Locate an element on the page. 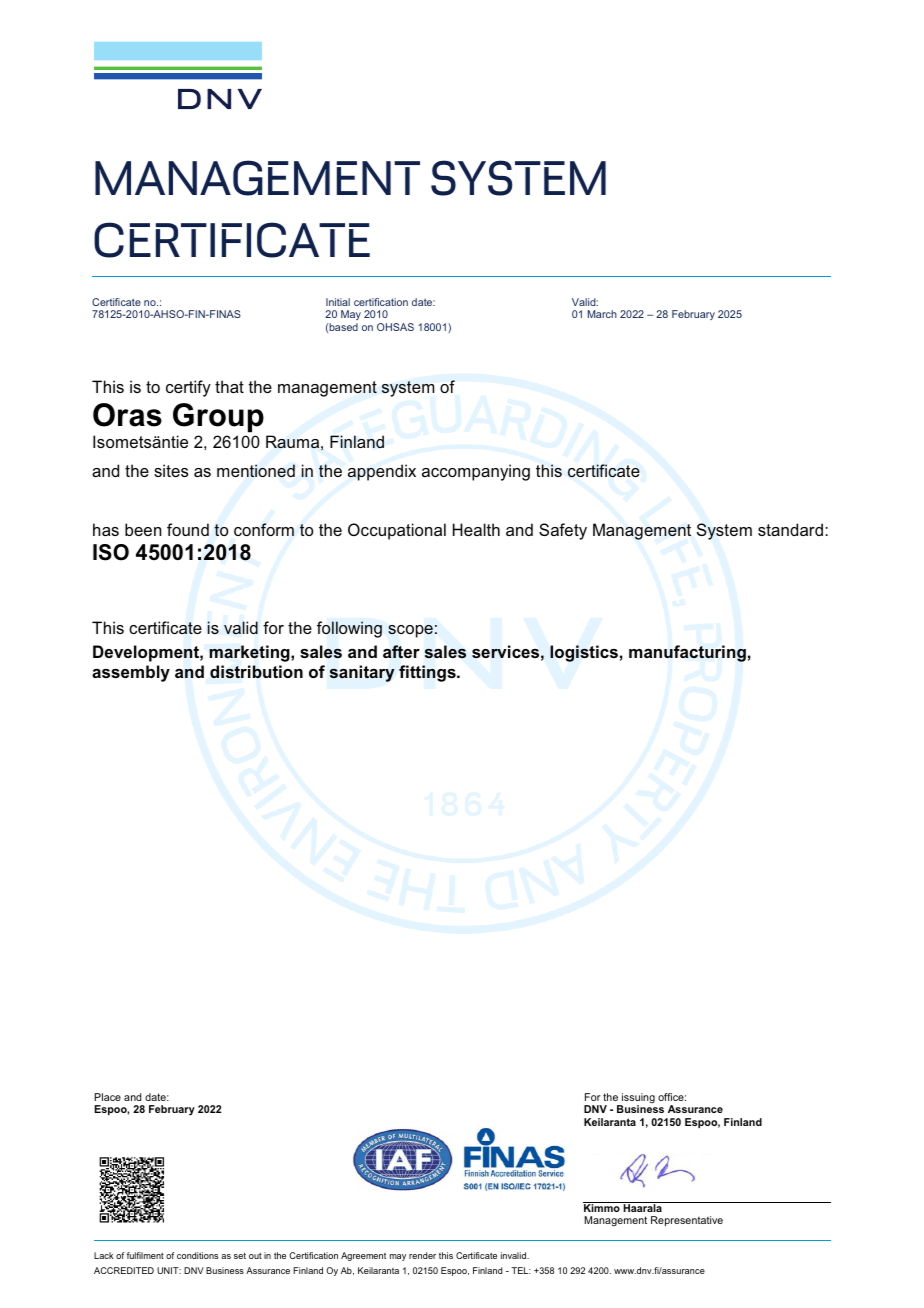 The height and width of the page is (1308, 924). assembly is located at coordinates (131, 673).
